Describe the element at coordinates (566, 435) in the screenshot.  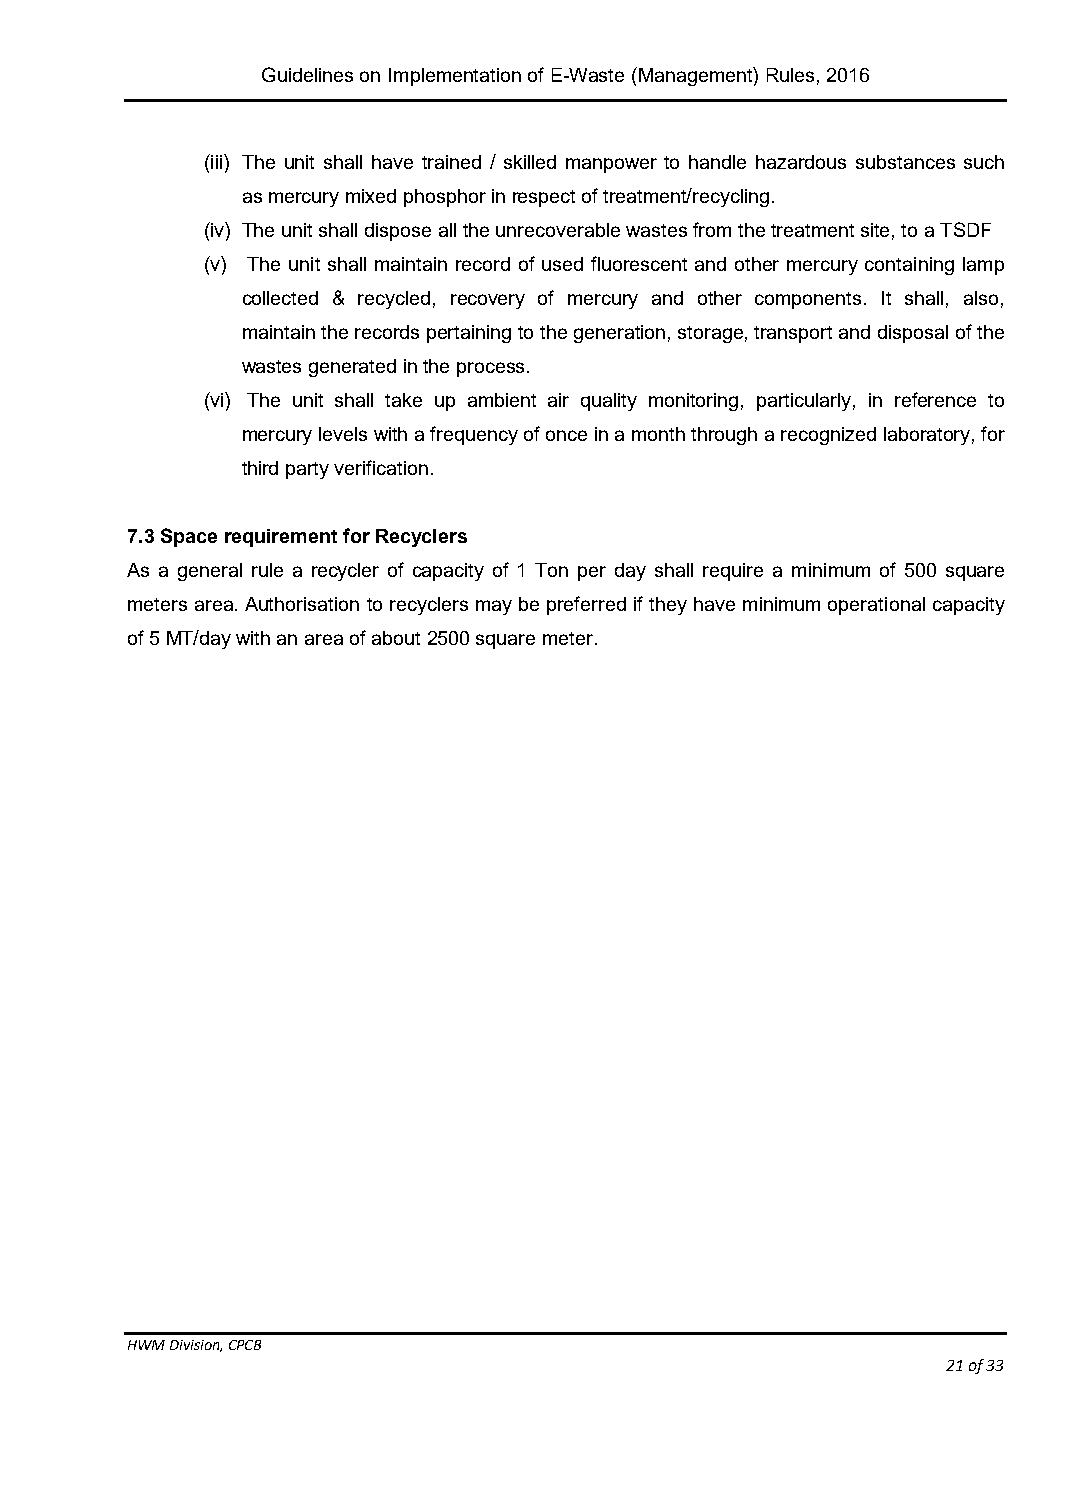
I see `once` at that location.
